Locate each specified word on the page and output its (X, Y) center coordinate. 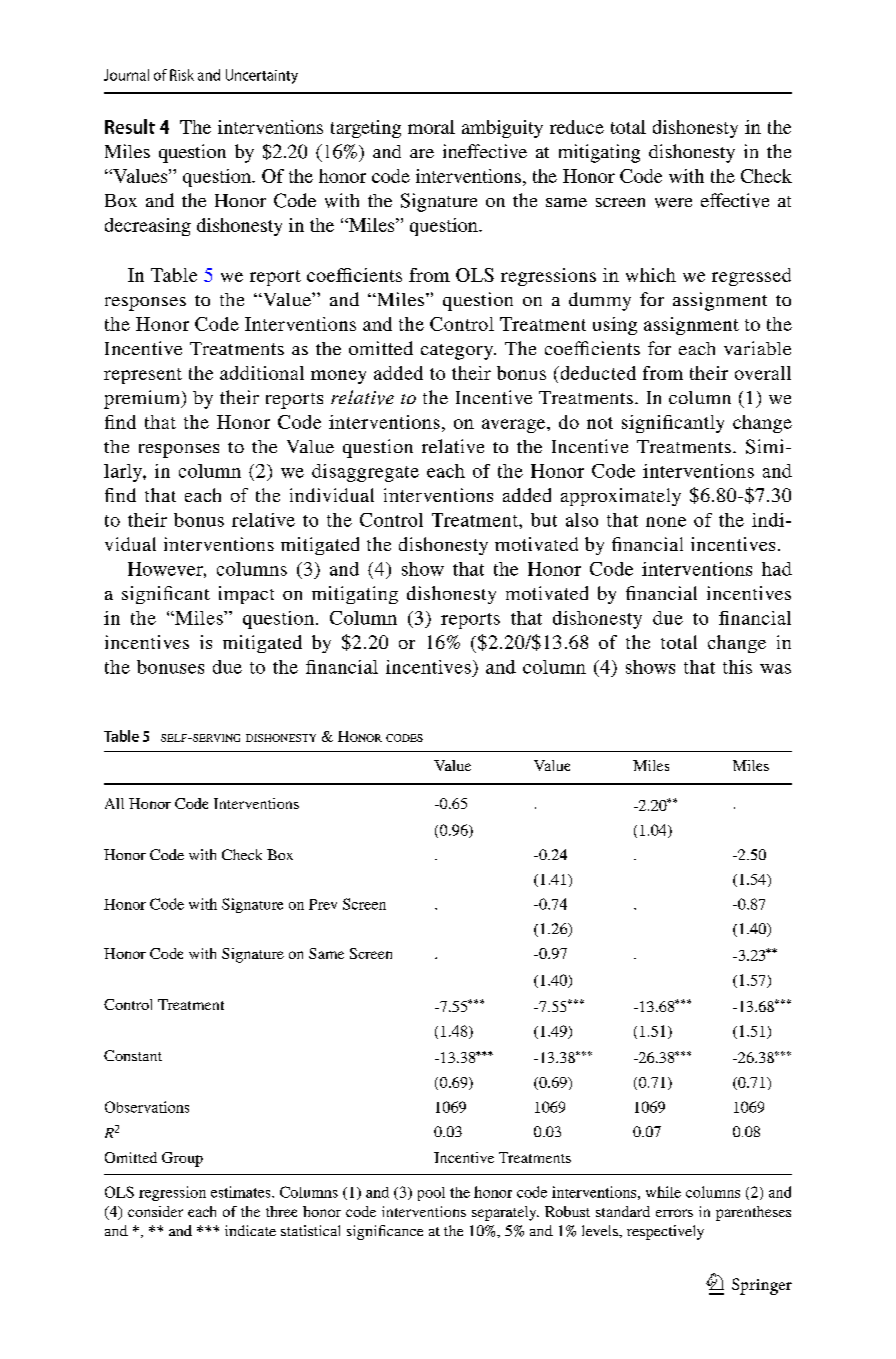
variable (757, 348)
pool (431, 1194)
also (582, 520)
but (544, 520)
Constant (133, 1055)
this (737, 667)
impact (246, 595)
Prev (323, 904)
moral (431, 127)
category (458, 352)
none (666, 522)
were (673, 203)
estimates (242, 1192)
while (663, 1192)
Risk (182, 75)
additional (262, 373)
